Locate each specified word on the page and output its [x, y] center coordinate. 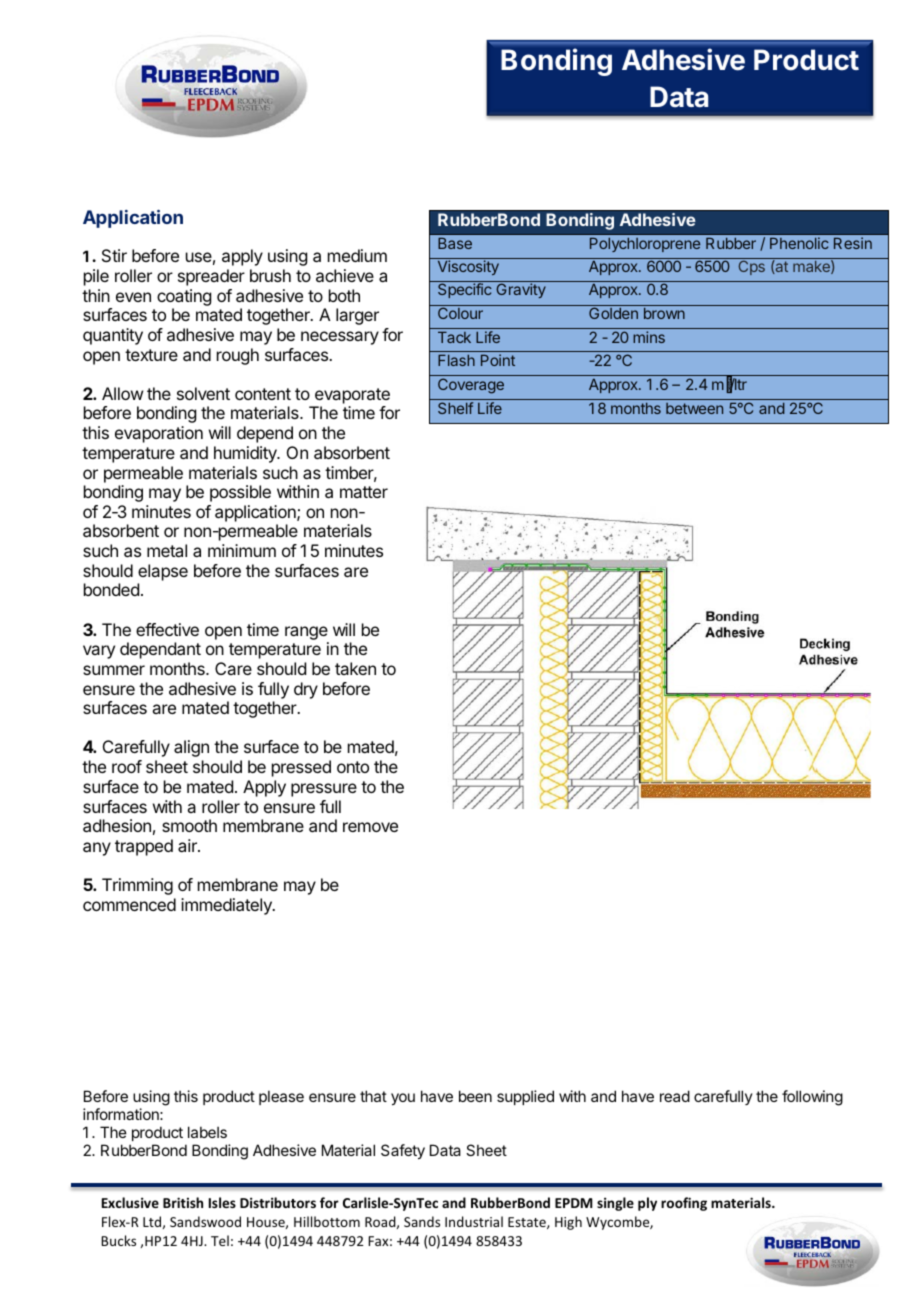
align [191, 748]
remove [370, 827]
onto [353, 767]
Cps [752, 267]
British [183, 1202]
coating [184, 297]
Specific [465, 290]
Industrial [474, 1221]
